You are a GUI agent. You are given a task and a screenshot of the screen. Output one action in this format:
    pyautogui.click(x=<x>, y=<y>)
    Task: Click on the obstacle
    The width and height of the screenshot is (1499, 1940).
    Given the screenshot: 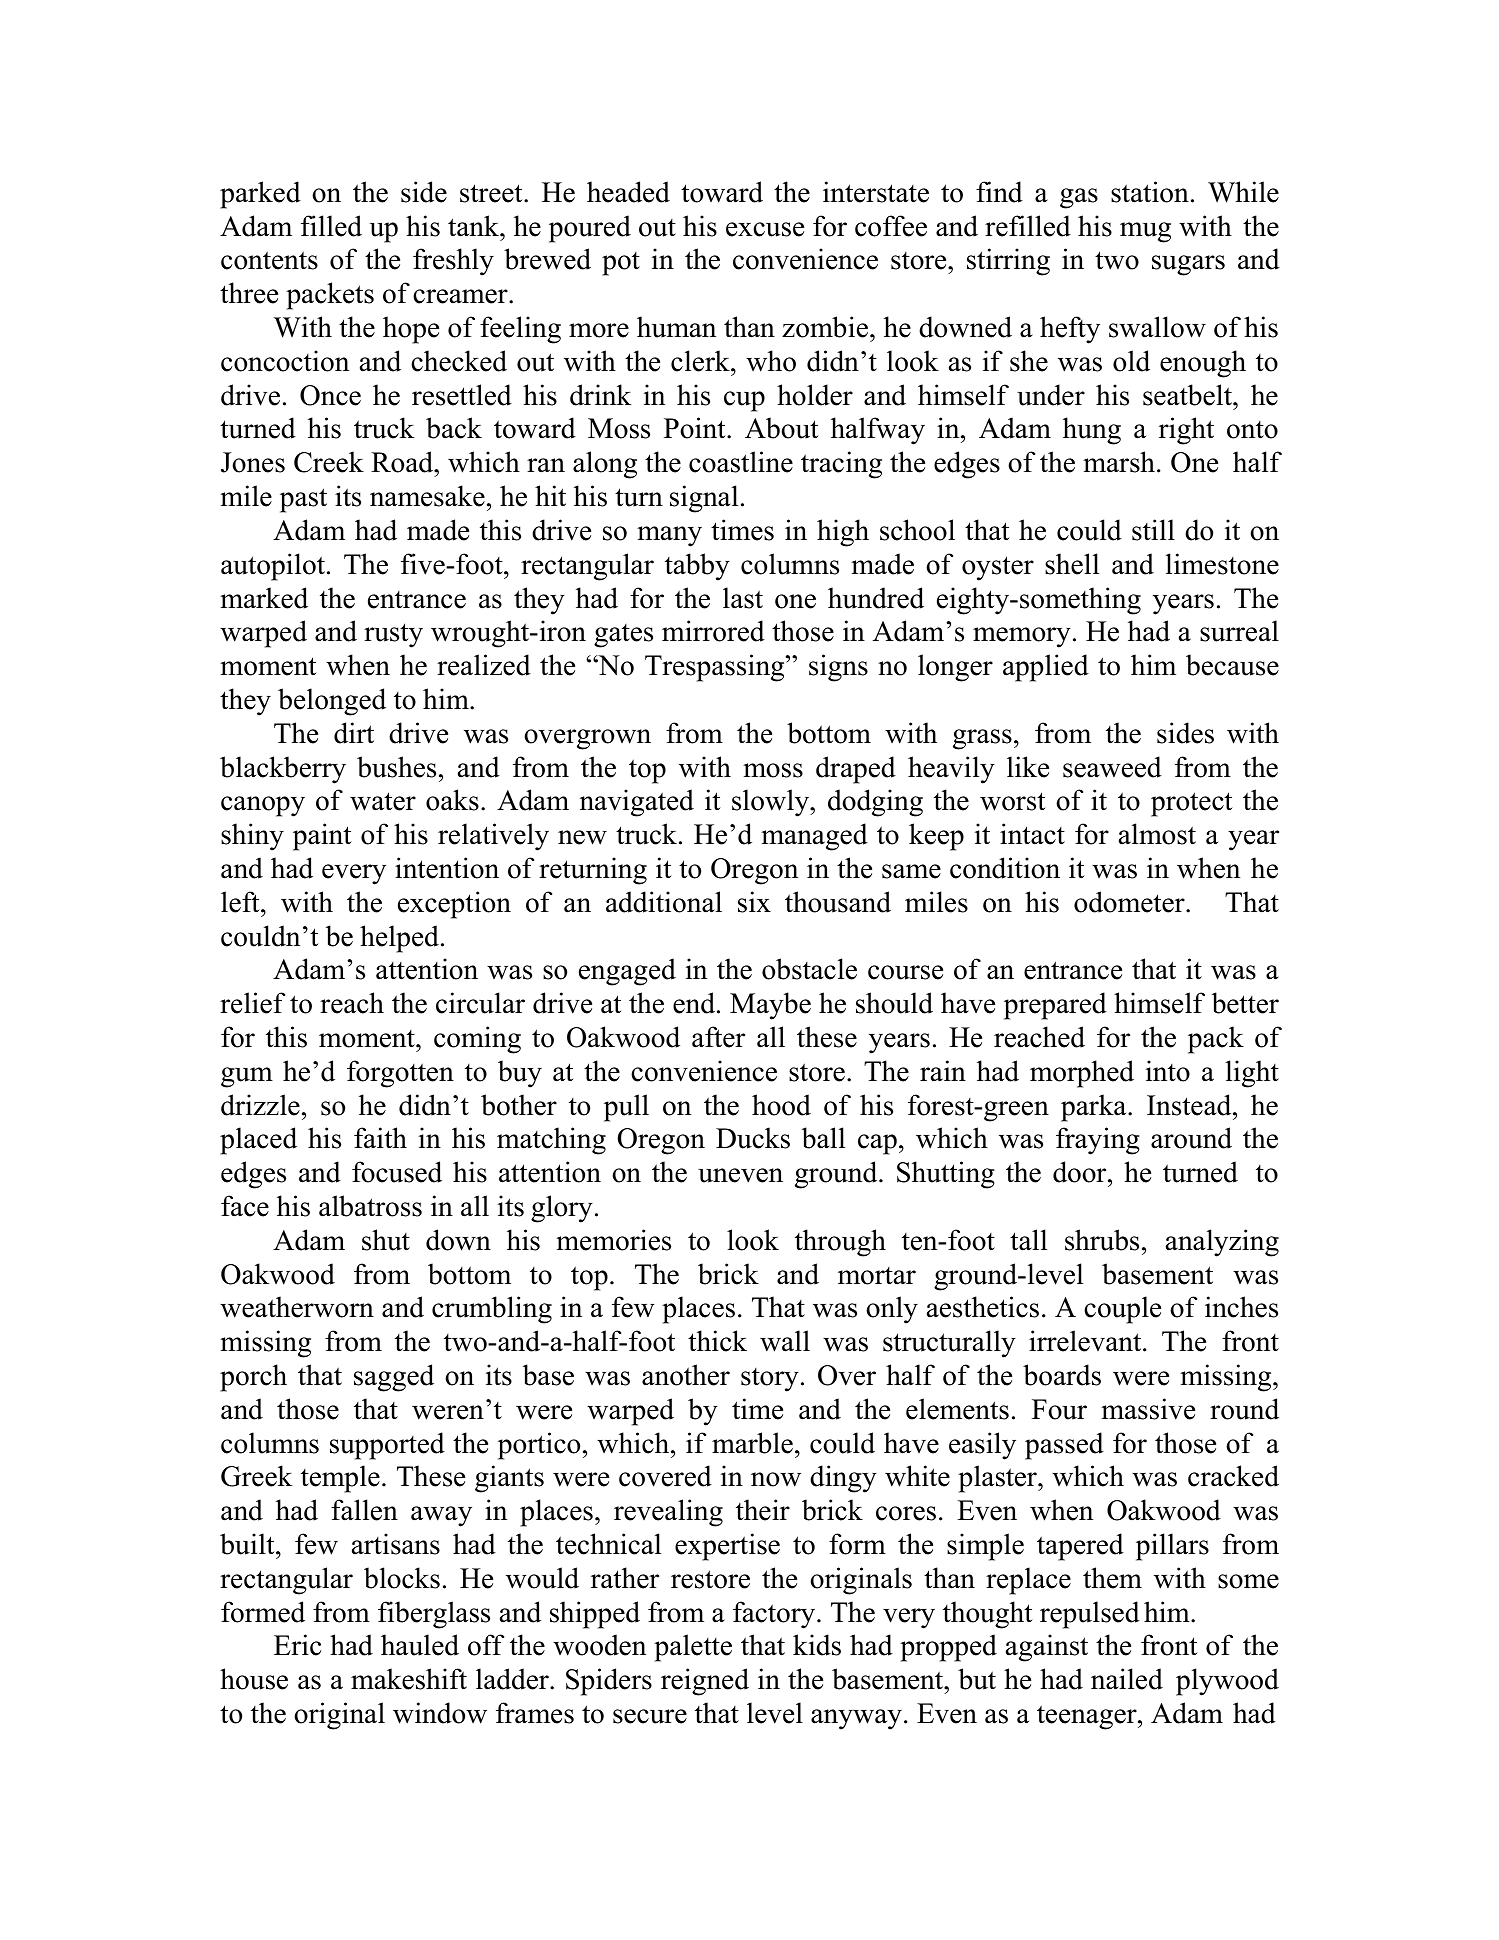 What is the action you would take?
    pyautogui.click(x=809, y=969)
